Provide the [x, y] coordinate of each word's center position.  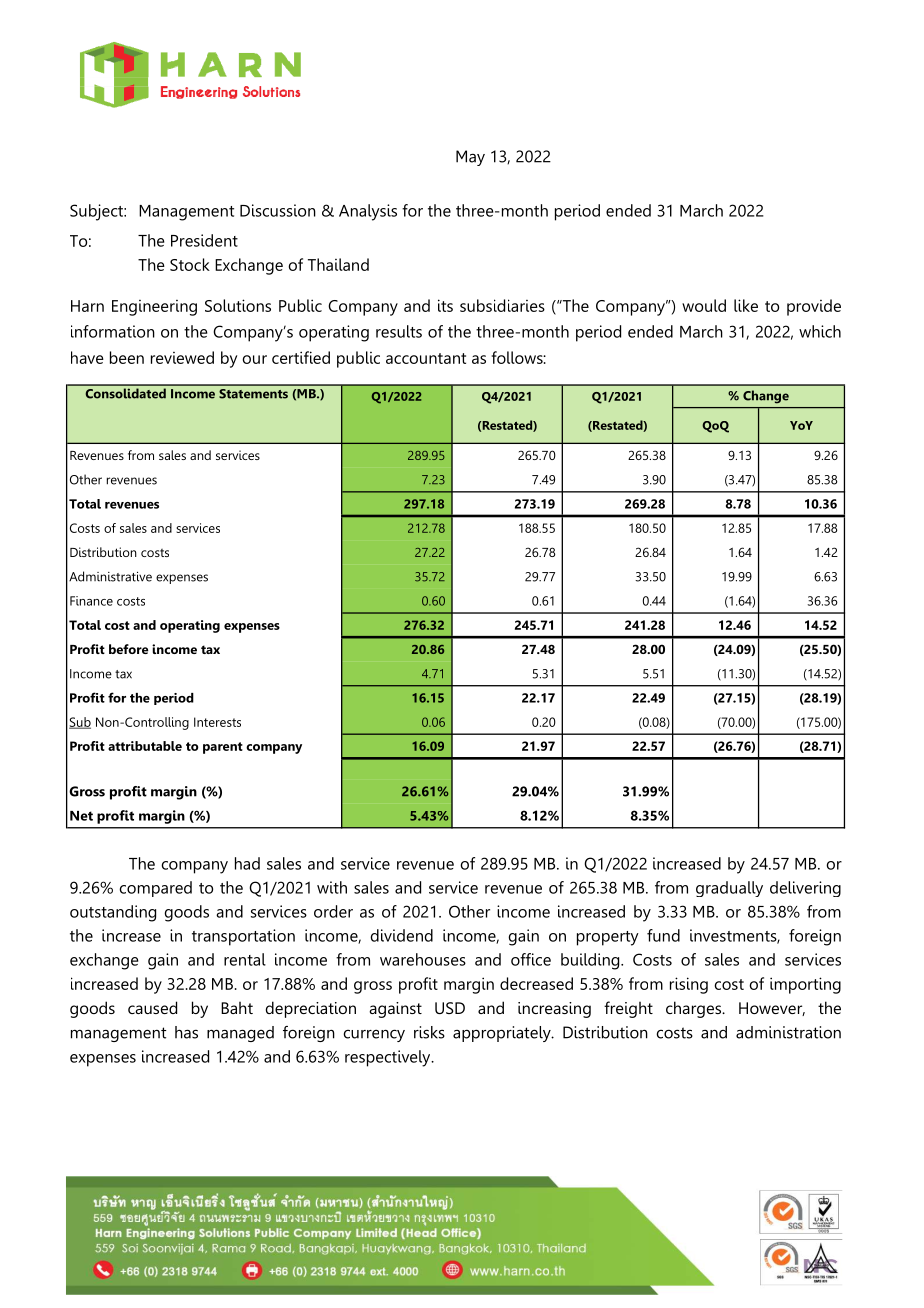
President [204, 240]
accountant [426, 358]
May [470, 158]
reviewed [182, 357]
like [746, 305]
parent [223, 748]
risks [429, 1032]
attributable [145, 746]
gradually [729, 889]
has [186, 1032]
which [820, 331]
